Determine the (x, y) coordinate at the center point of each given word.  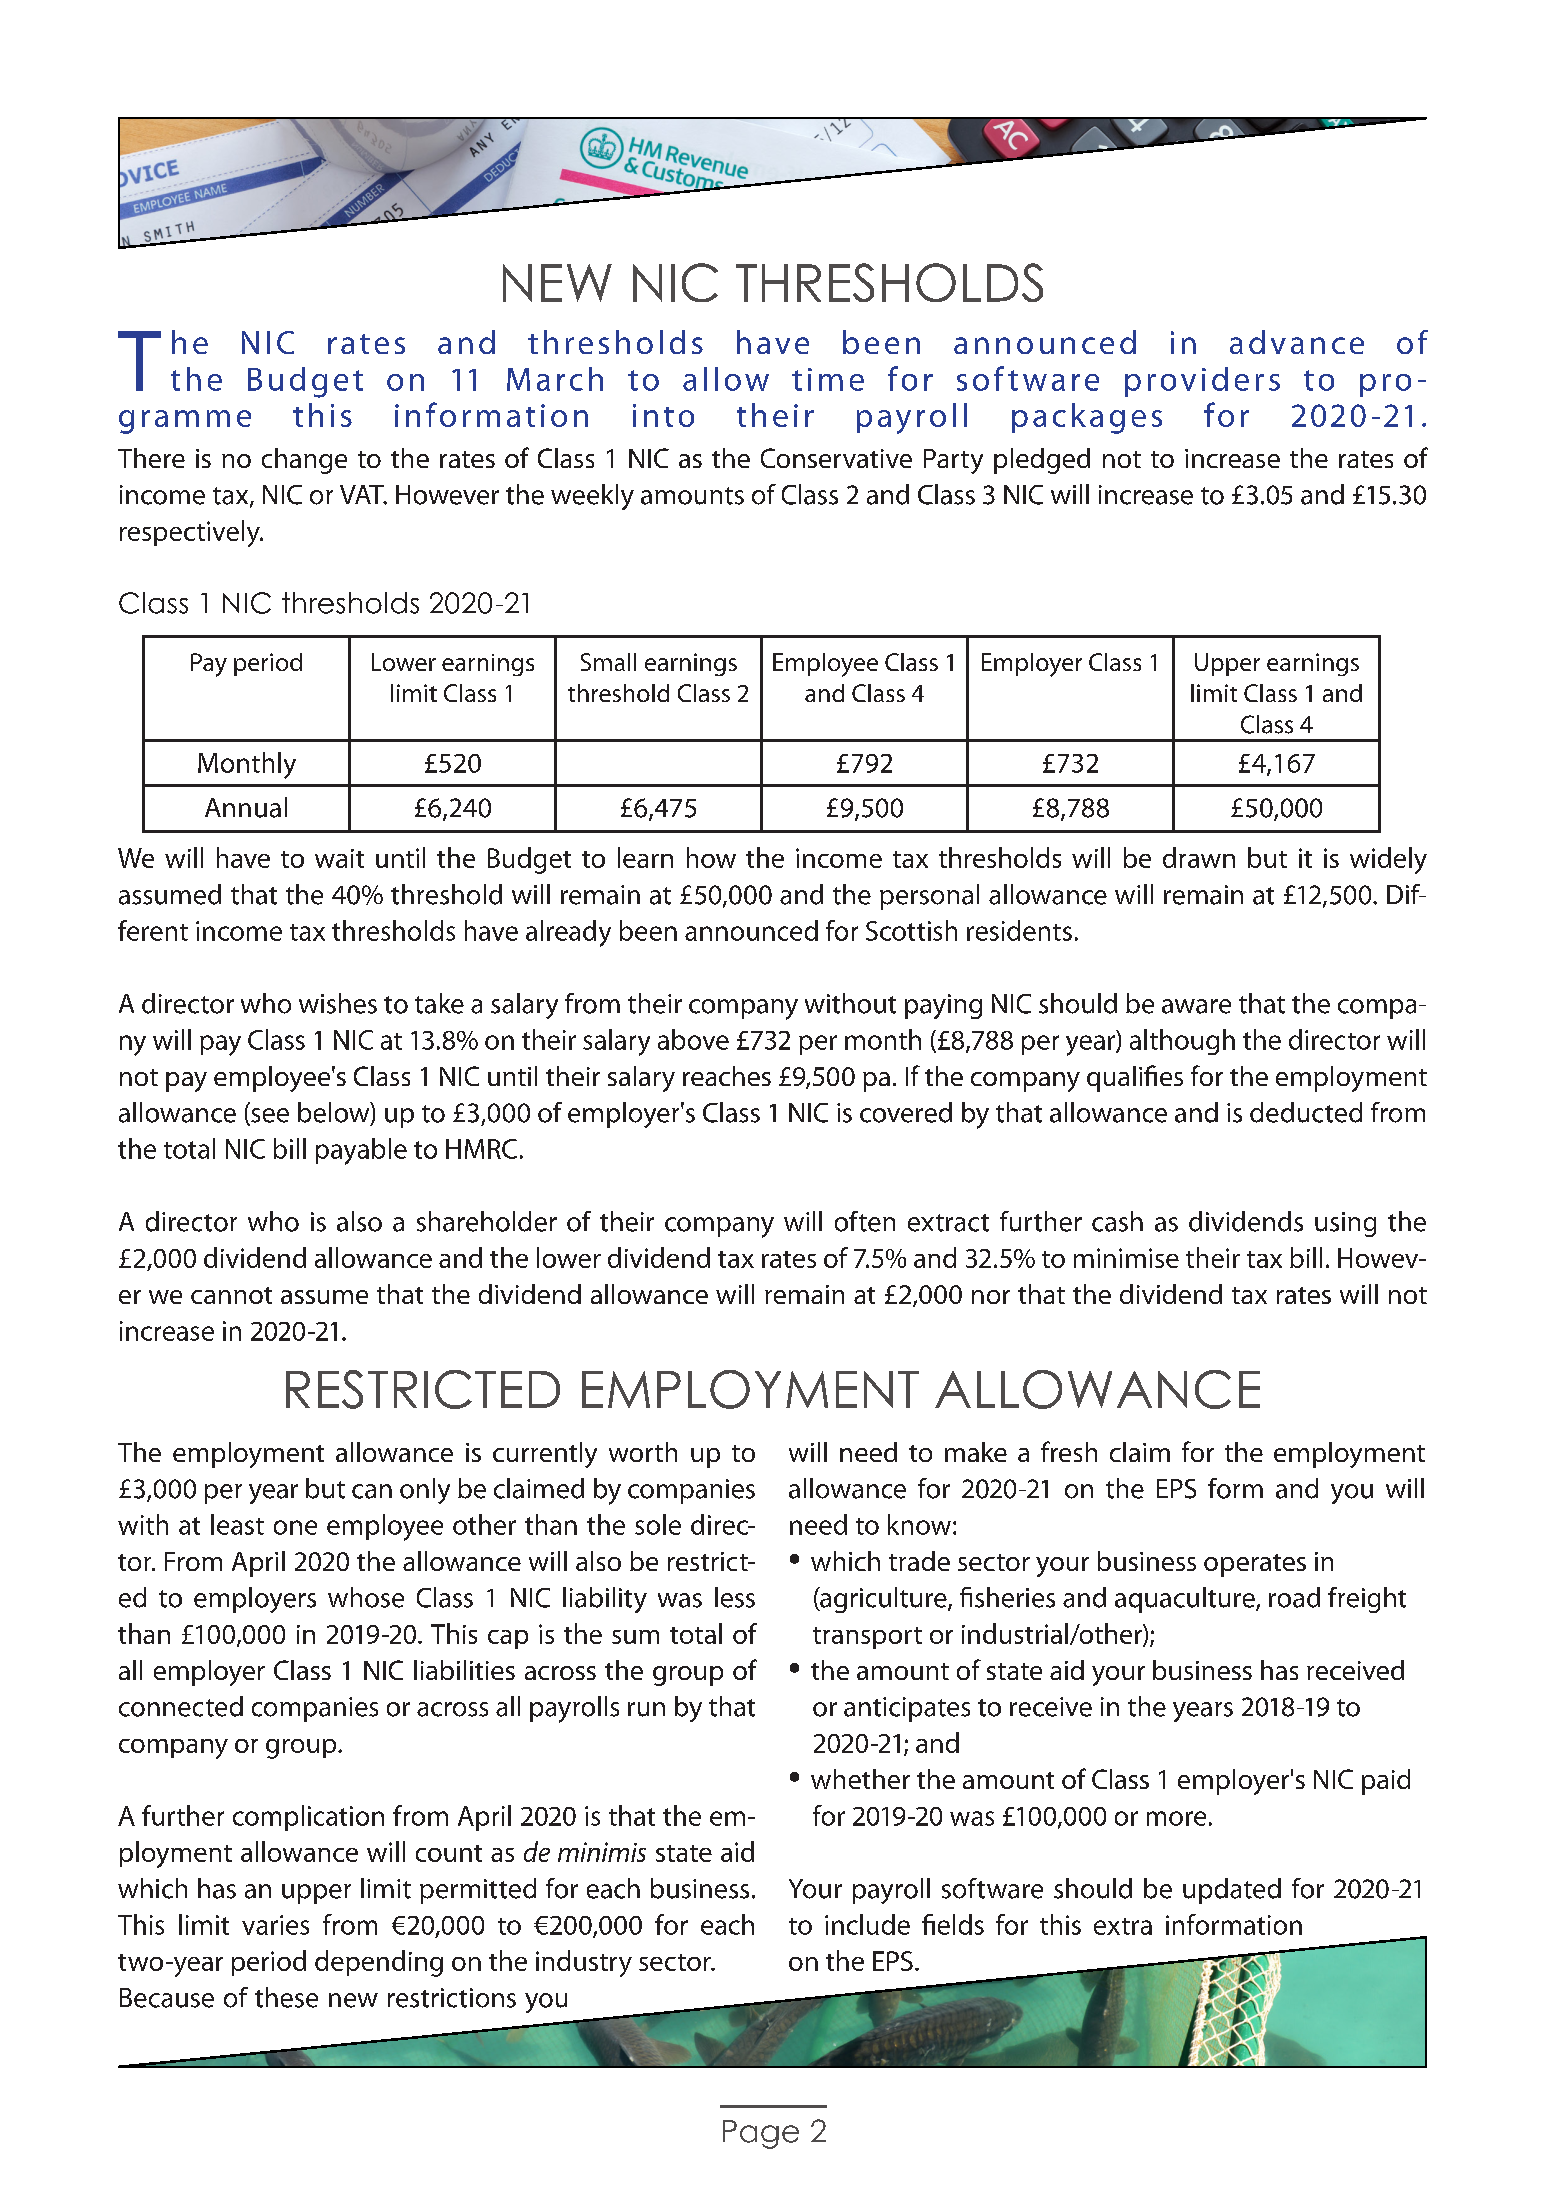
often (865, 1221)
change (304, 461)
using (1345, 1224)
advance (1297, 342)
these (286, 1997)
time (828, 379)
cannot (231, 1295)
